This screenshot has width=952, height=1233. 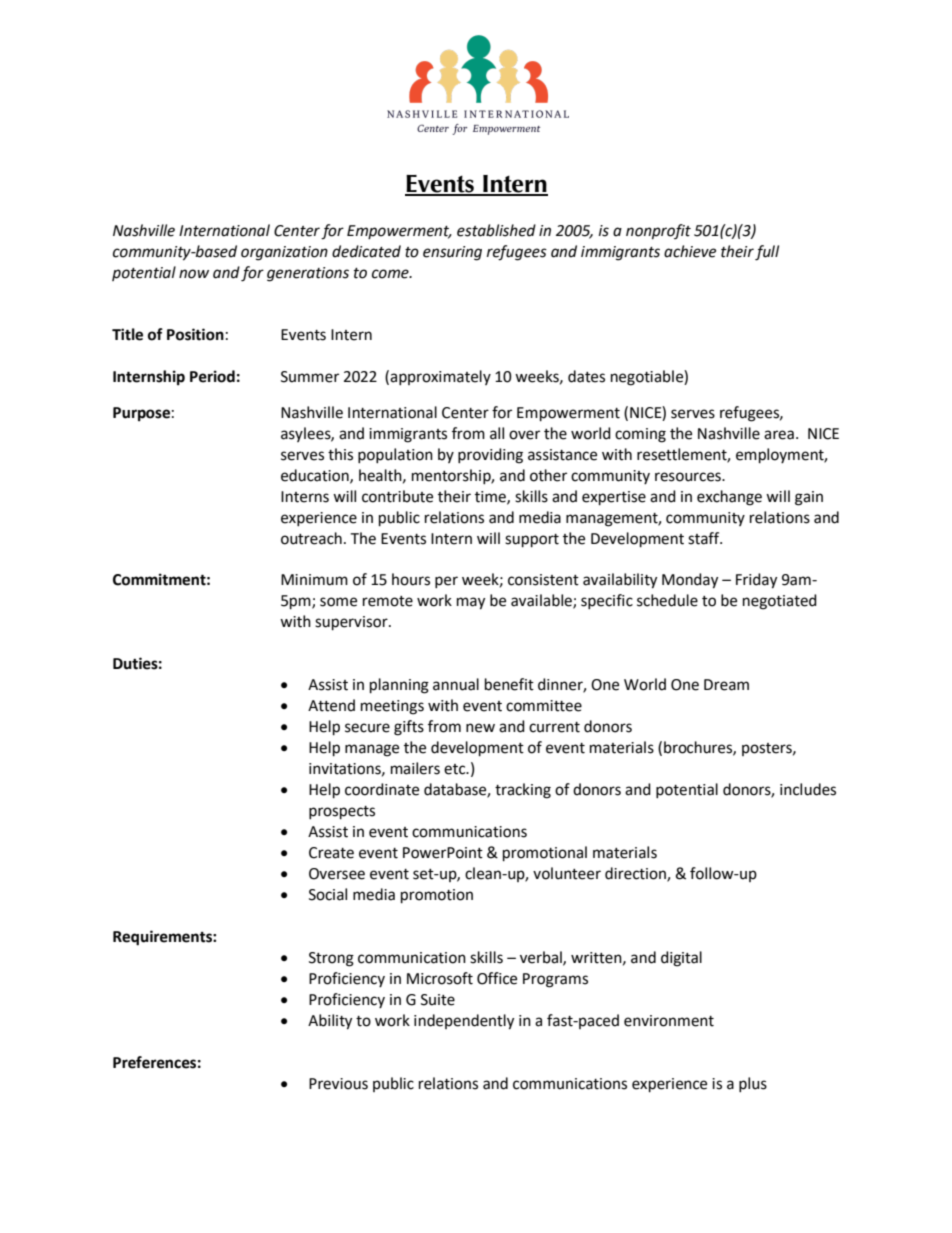 I want to click on outreach, so click(x=311, y=538).
